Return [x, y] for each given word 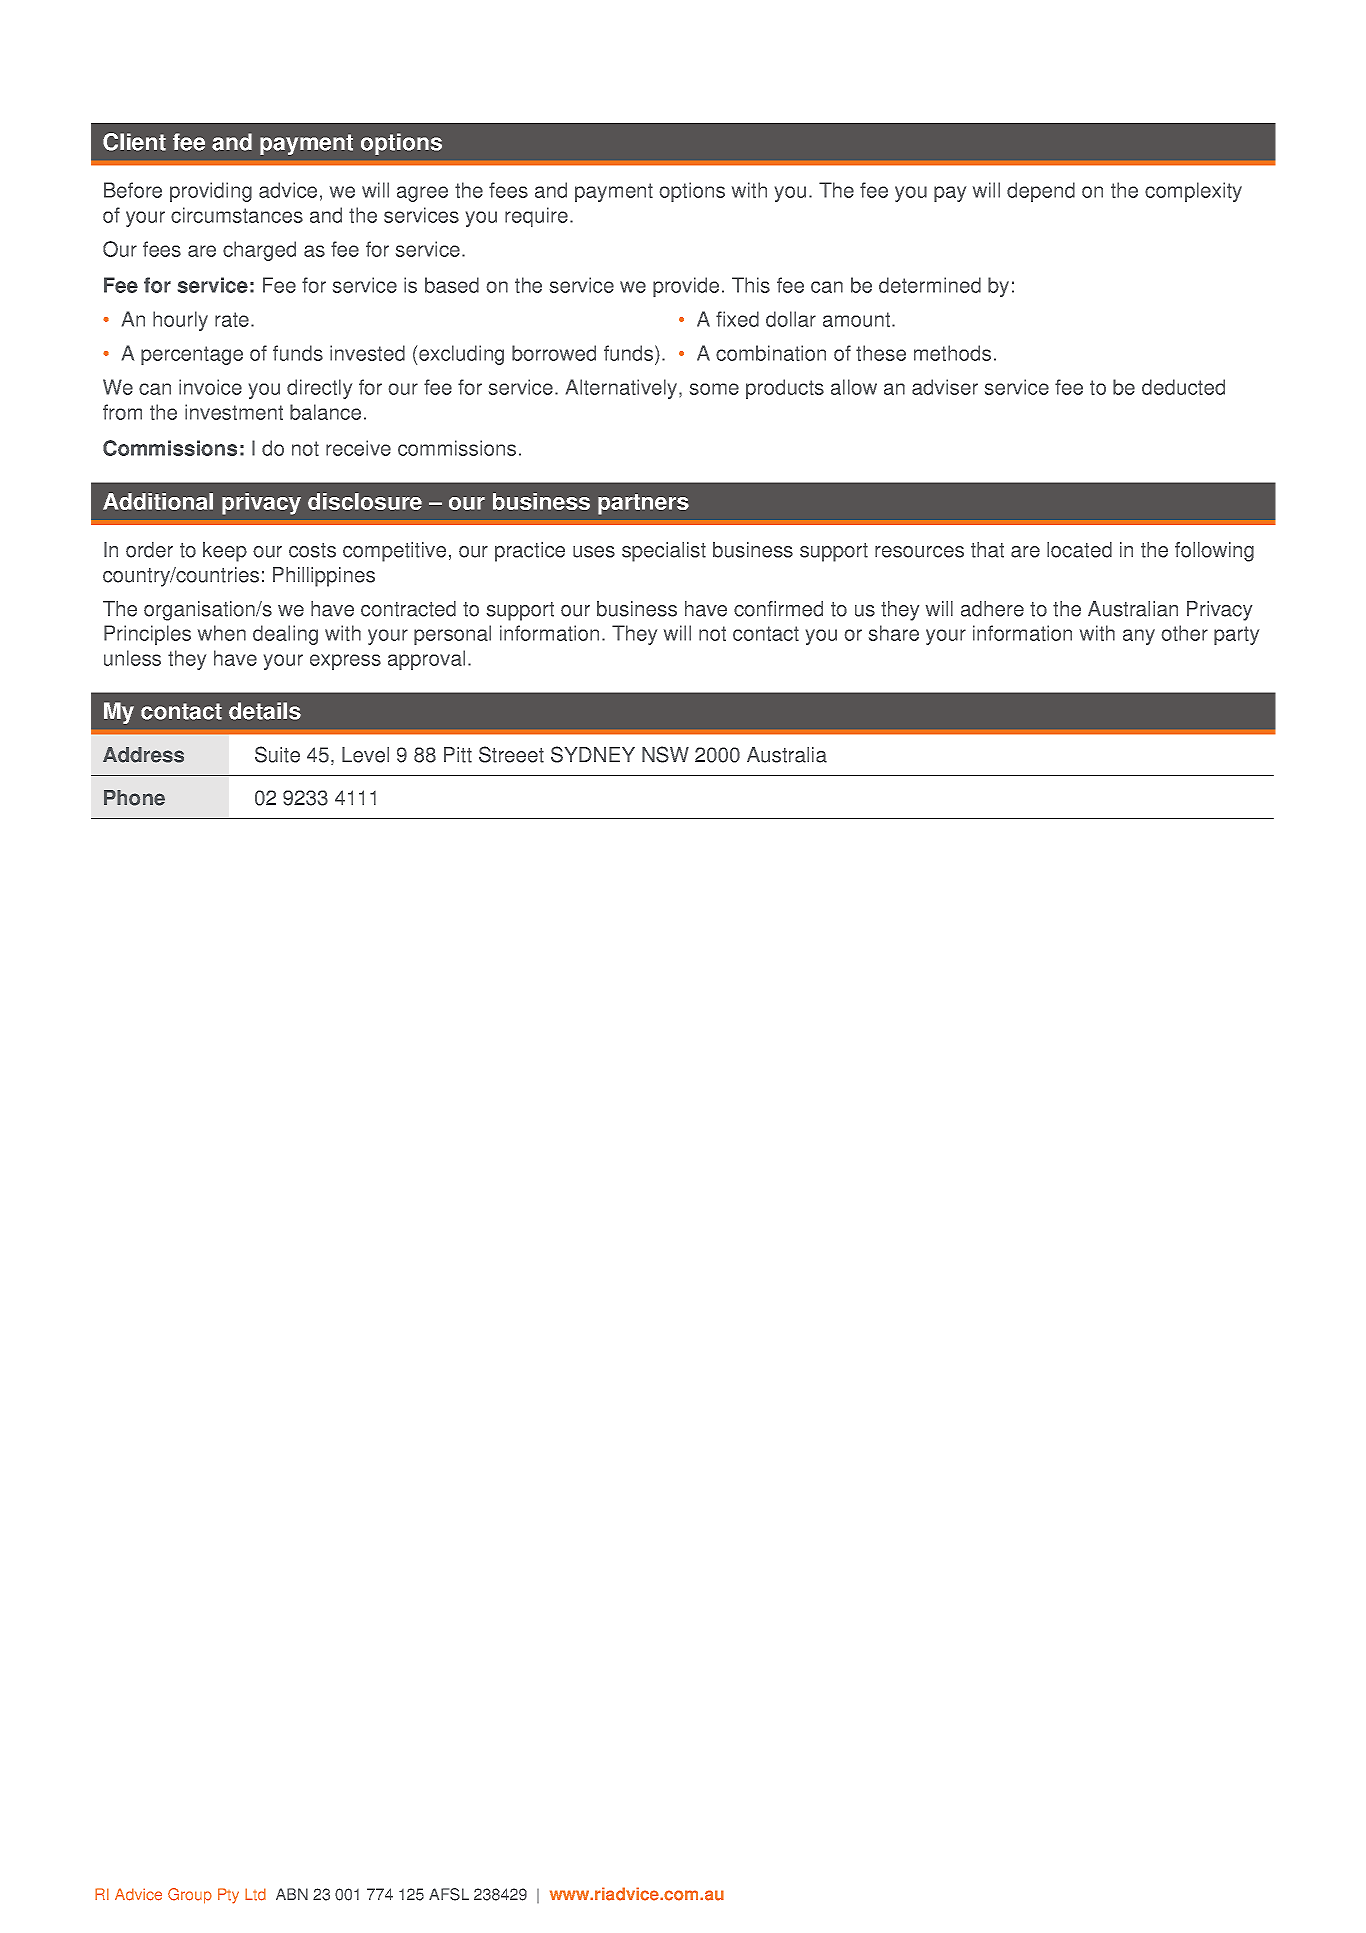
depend [1041, 192]
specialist [664, 552]
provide [686, 287]
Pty [228, 1896]
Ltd [255, 1894]
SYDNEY [593, 754]
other [1185, 633]
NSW [665, 754]
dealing [285, 635]
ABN [292, 1894]
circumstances [237, 215]
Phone [134, 798]
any [1139, 637]
